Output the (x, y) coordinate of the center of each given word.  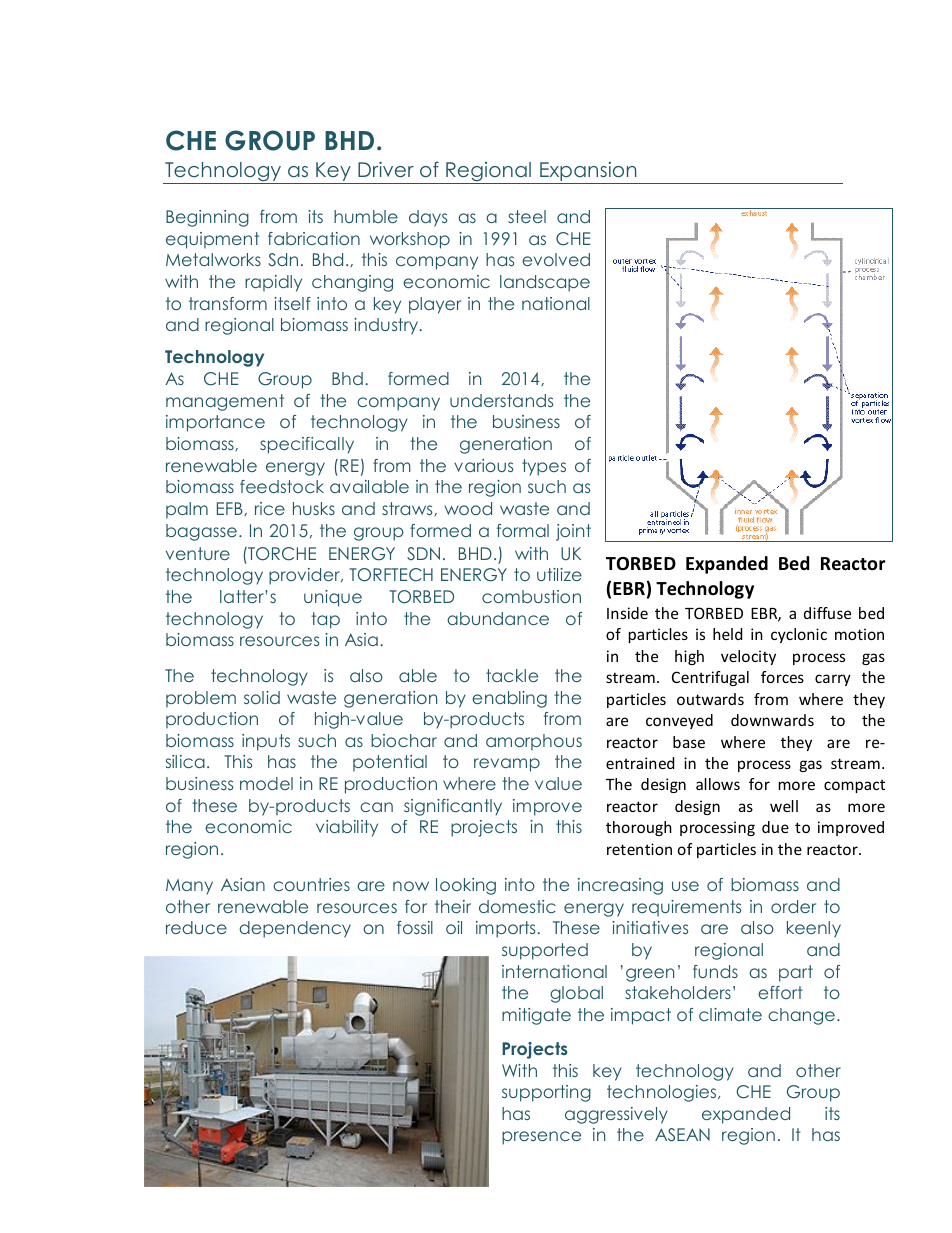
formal (523, 530)
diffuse (827, 613)
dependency (295, 929)
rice (270, 508)
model (266, 783)
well (784, 806)
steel (527, 216)
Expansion (588, 173)
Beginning (207, 218)
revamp (507, 765)
